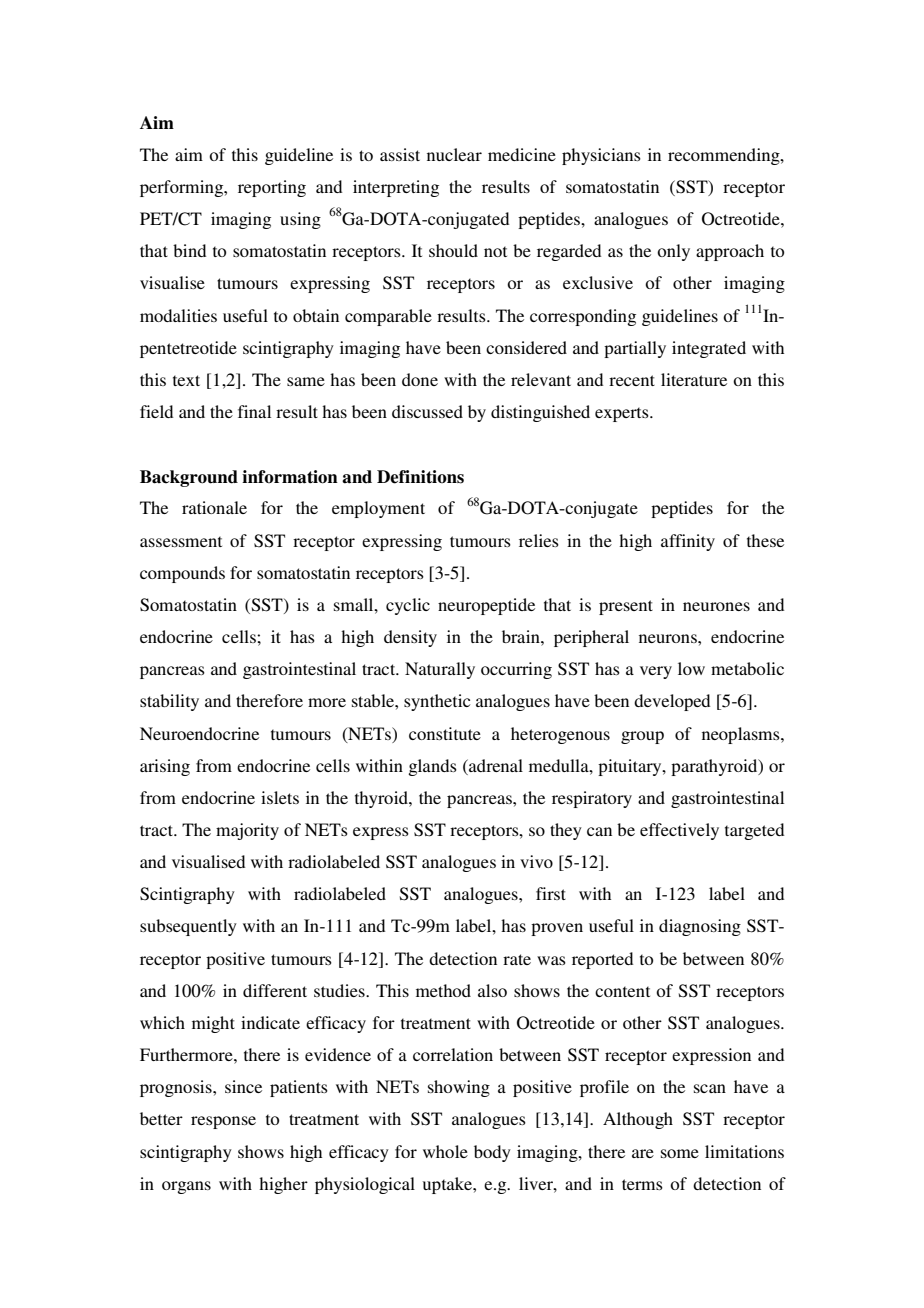 Image resolution: width=924 pixels, height=1308 pixels. I want to click on Definitions, so click(420, 477).
